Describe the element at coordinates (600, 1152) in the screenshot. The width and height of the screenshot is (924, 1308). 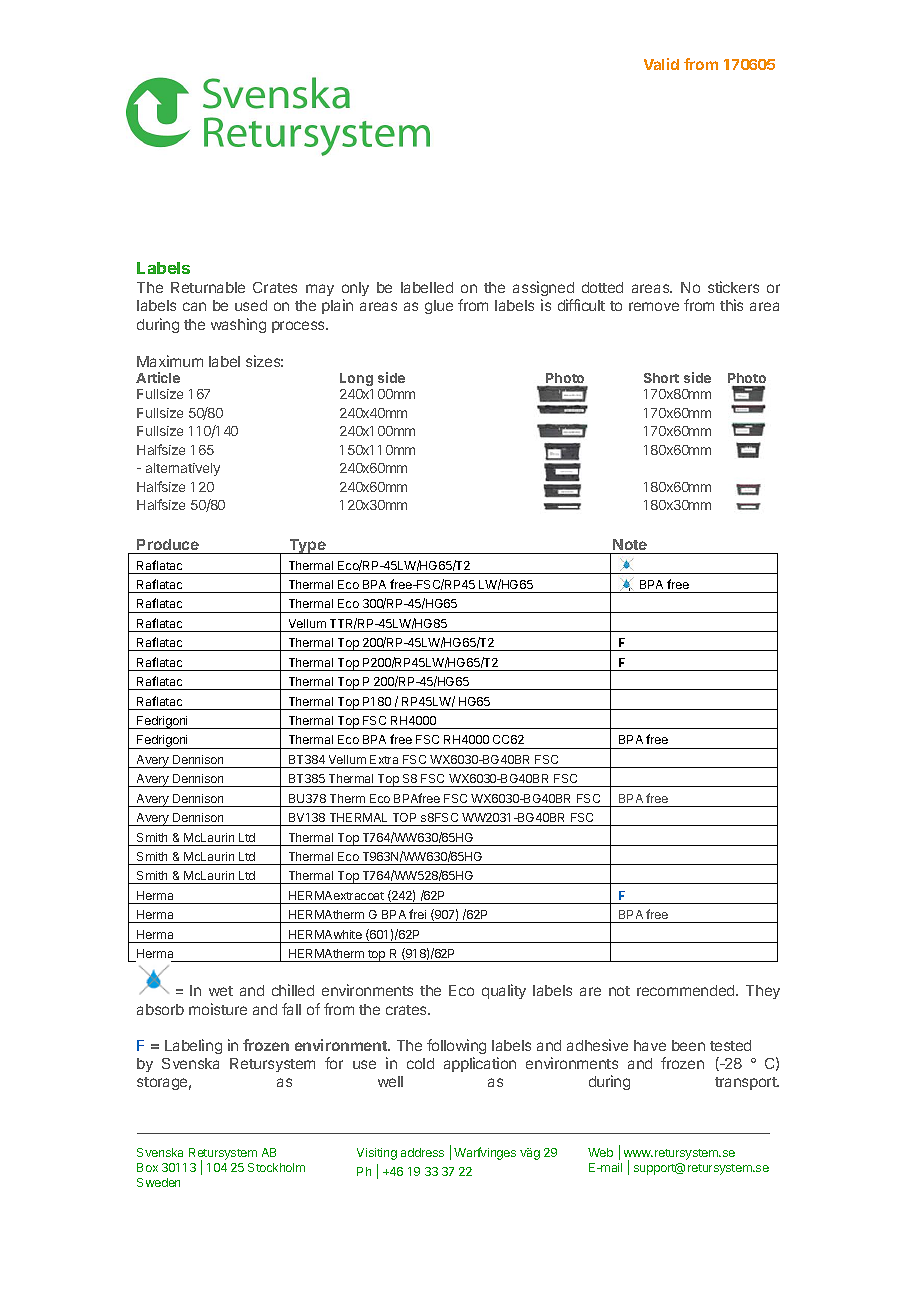
I see `Web` at that location.
